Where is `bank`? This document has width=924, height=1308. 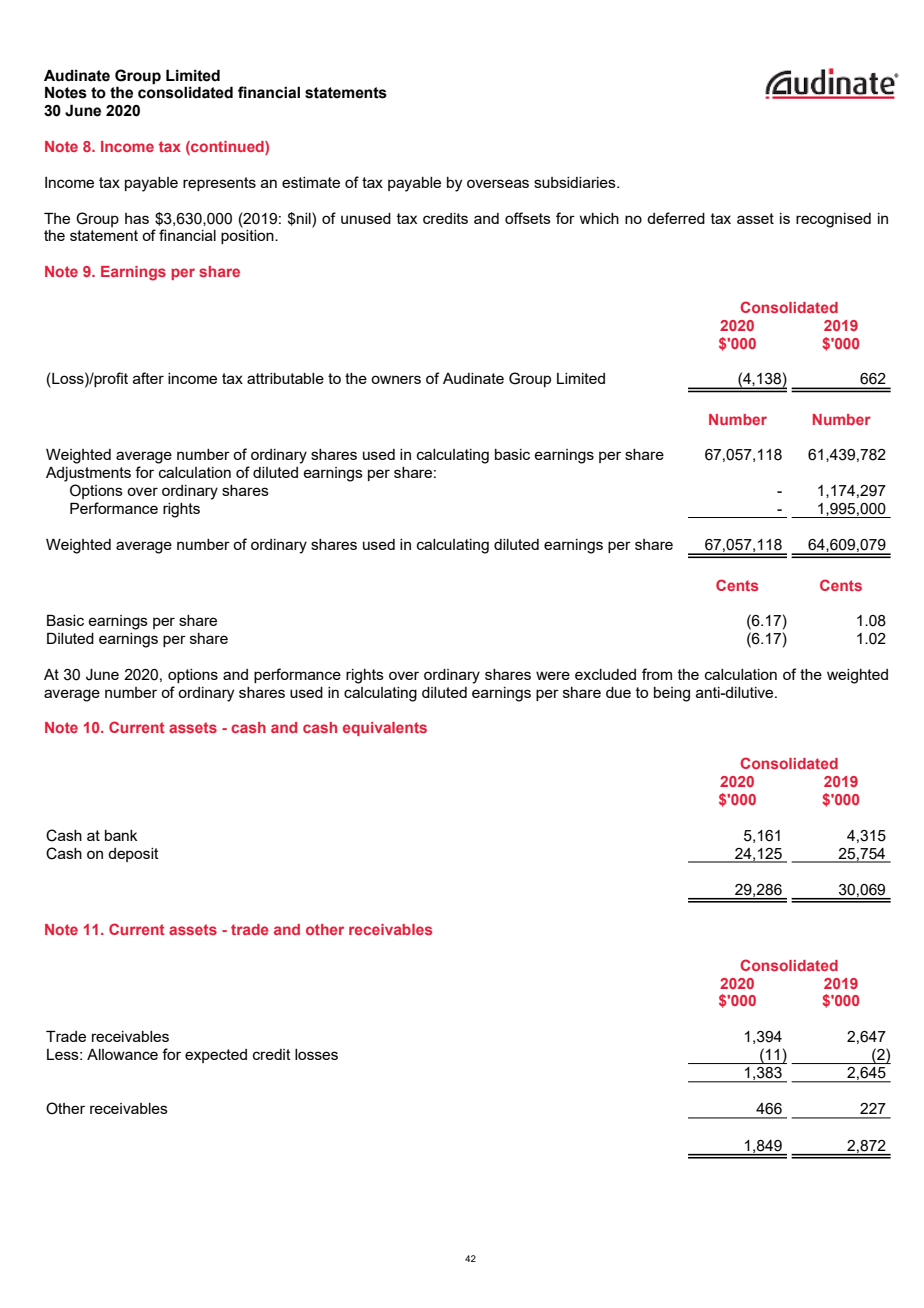
bank is located at coordinates (121, 835).
